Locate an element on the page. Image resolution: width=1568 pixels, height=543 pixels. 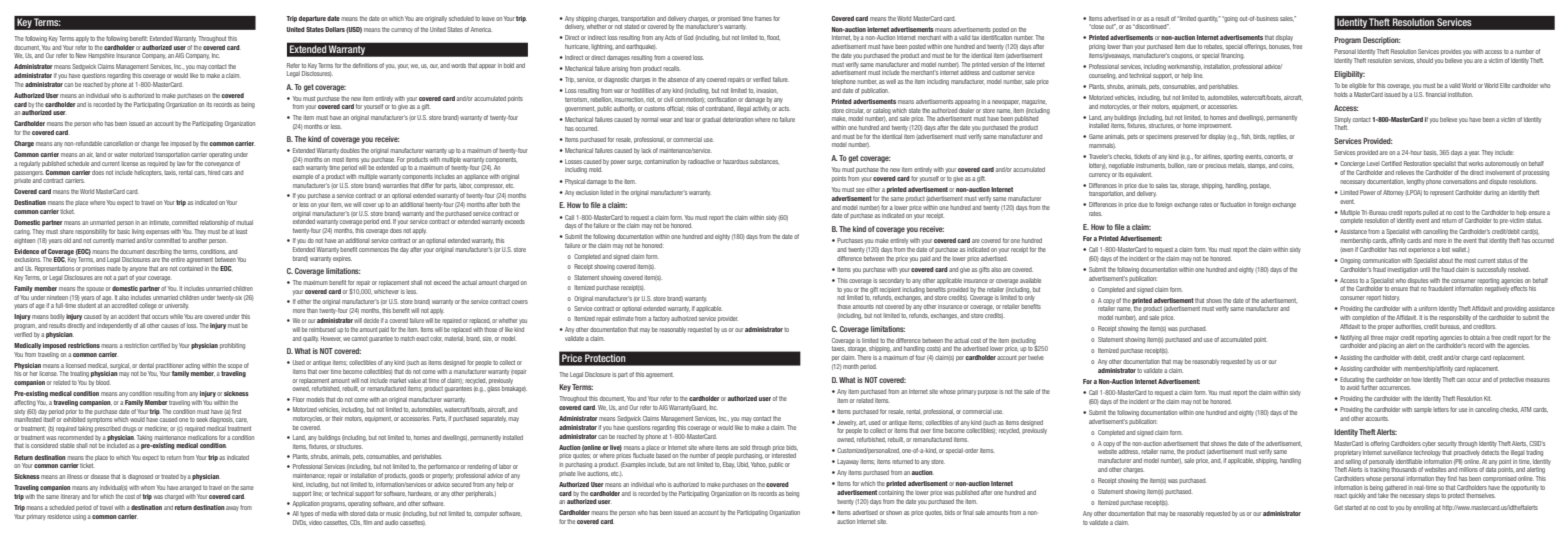
Dollars is located at coordinates (335, 29).
